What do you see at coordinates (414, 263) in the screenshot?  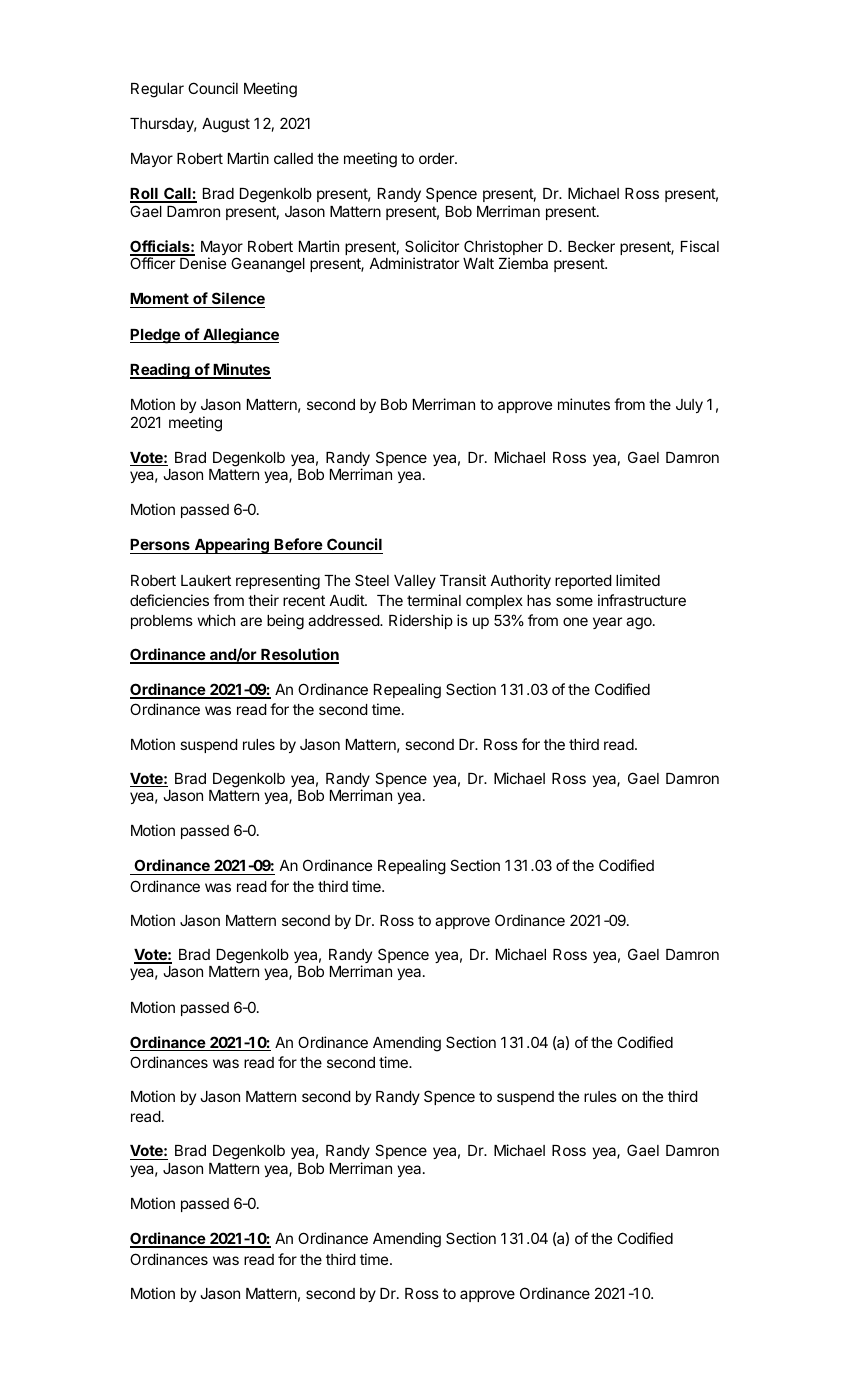 I see `Administrator` at bounding box center [414, 263].
